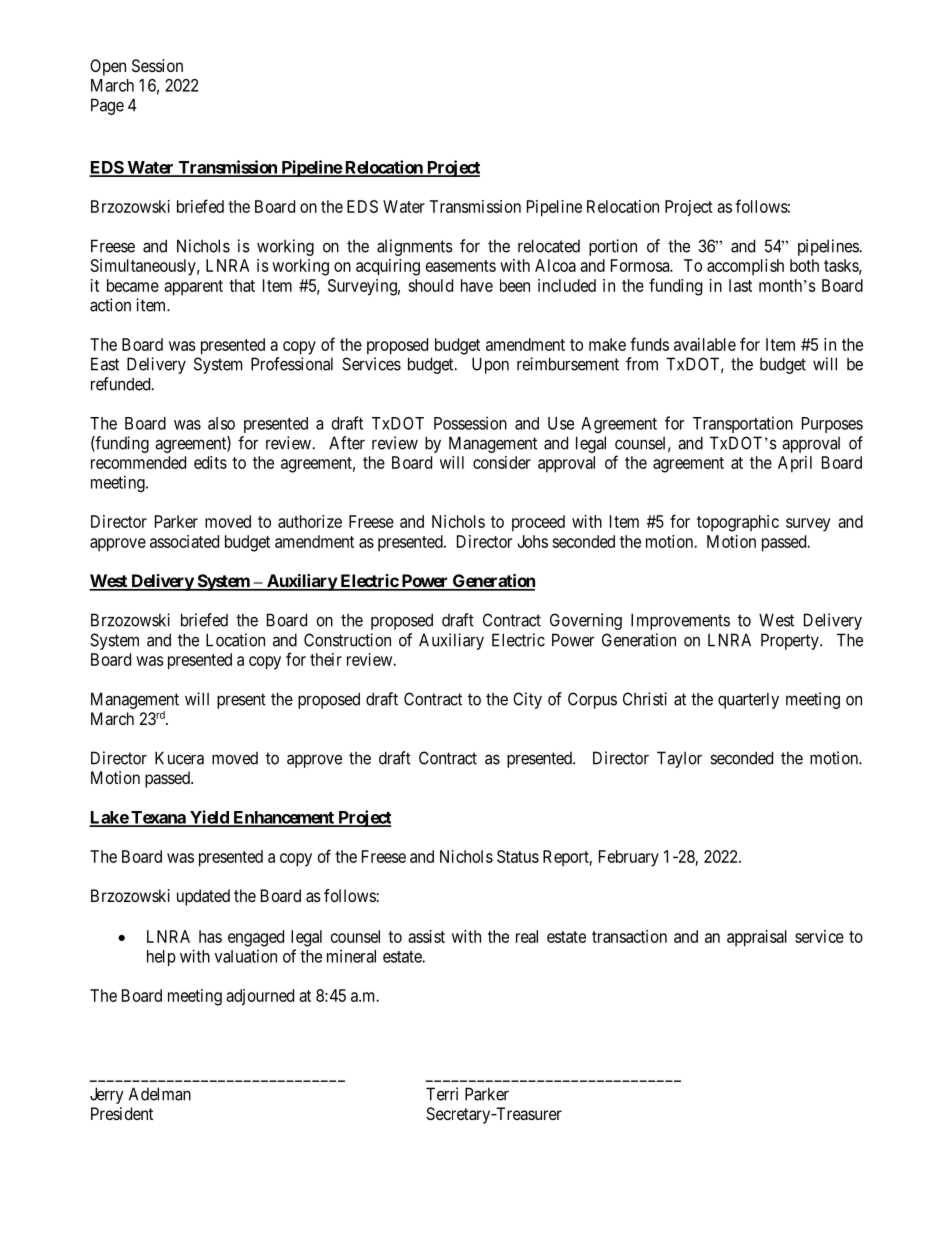 This image has height=1233, width=952. Describe the element at coordinates (193, 288) in the image. I see `apparent` at that location.
